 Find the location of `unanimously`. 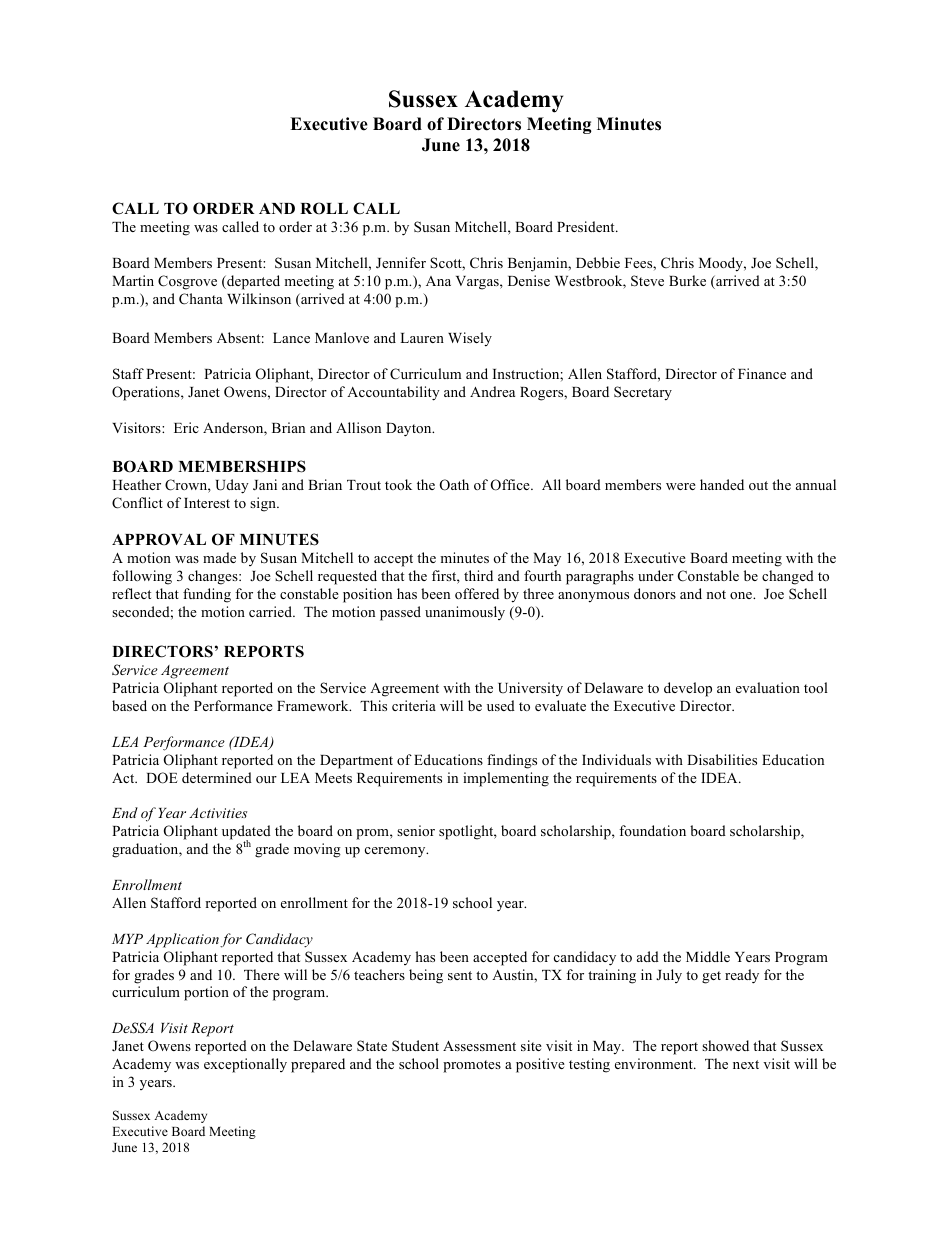

unanimously is located at coordinates (465, 613).
